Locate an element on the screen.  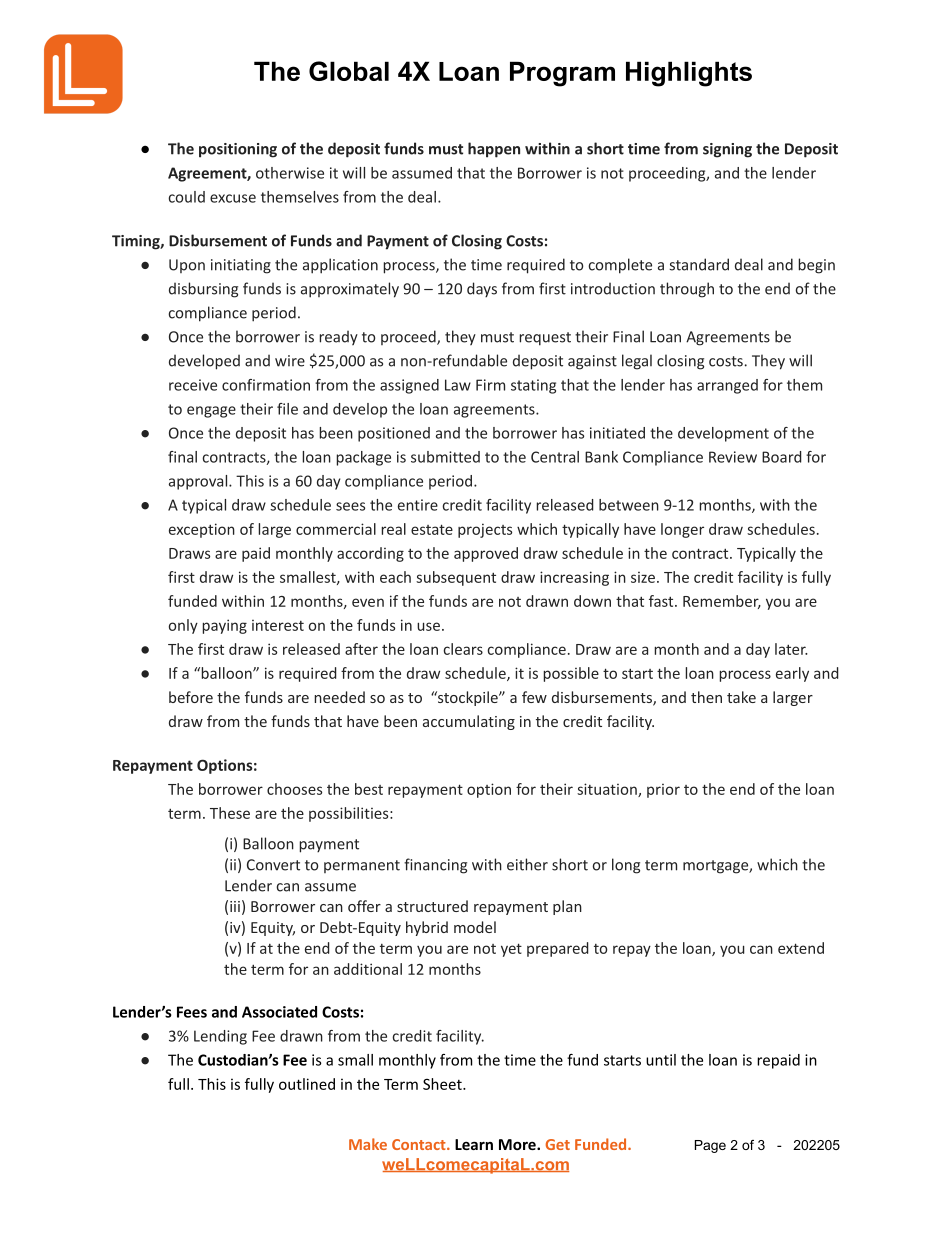
More is located at coordinates (518, 1144).
